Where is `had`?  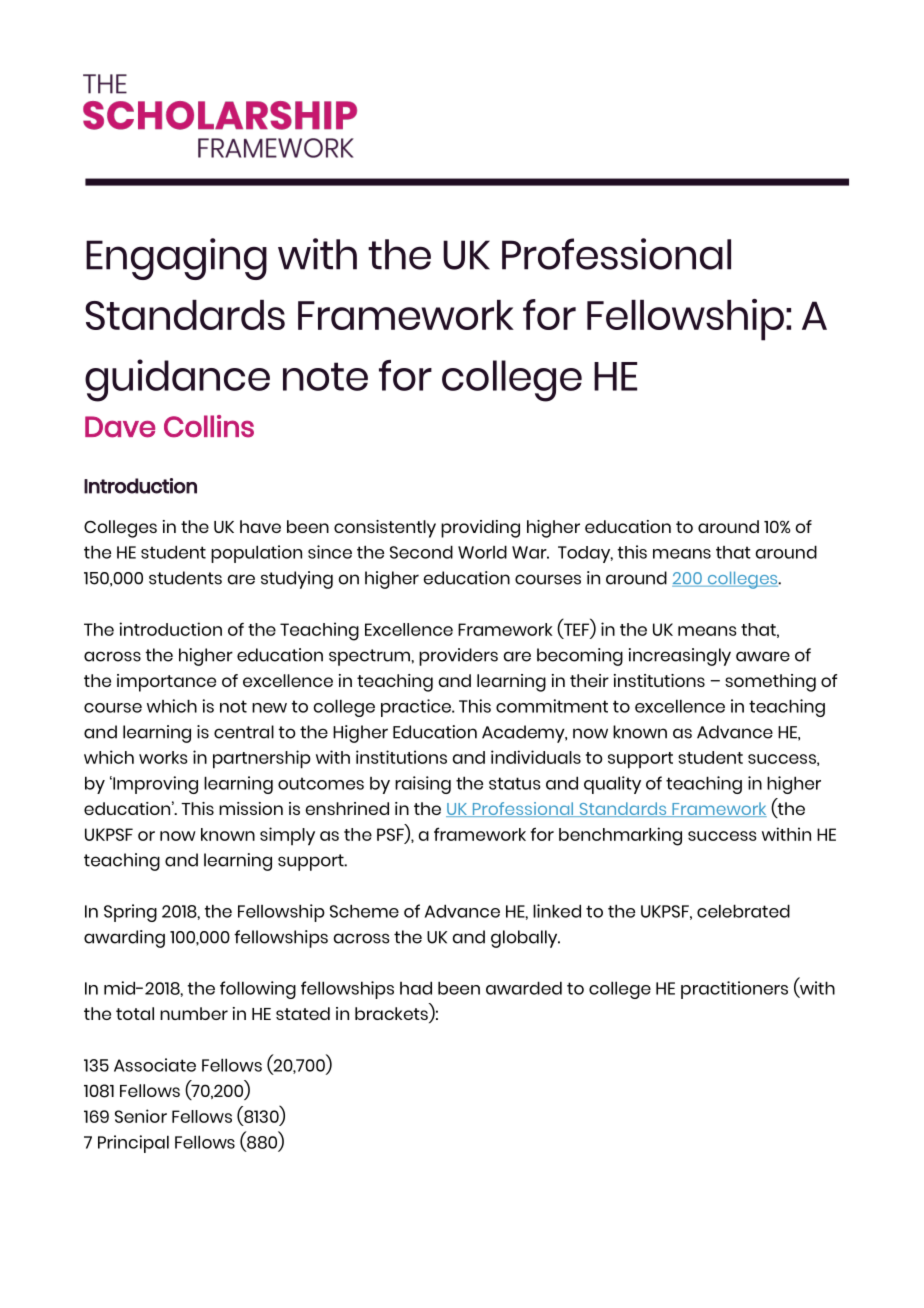 had is located at coordinates (416, 988).
